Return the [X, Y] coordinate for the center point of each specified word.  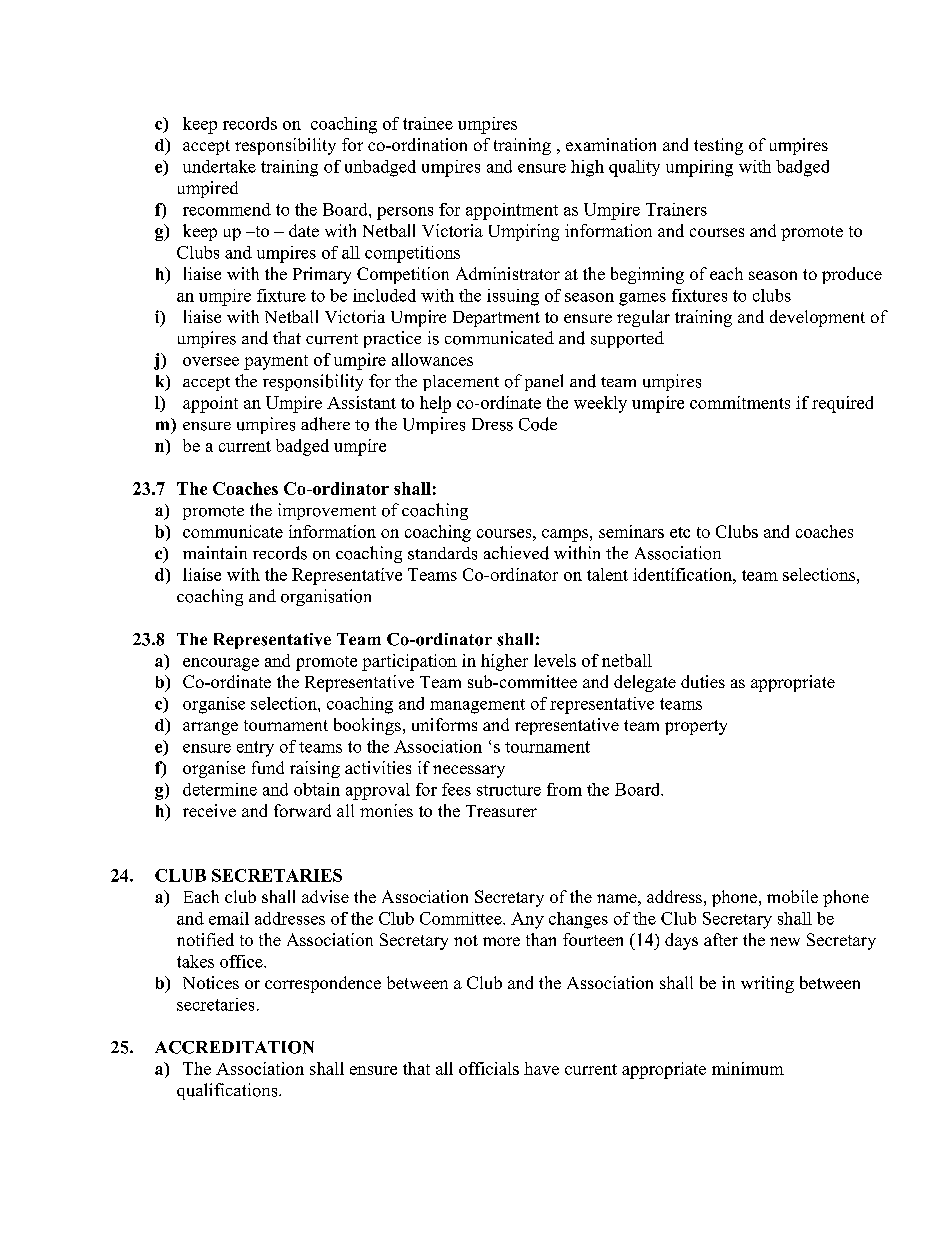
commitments [740, 402]
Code [538, 424]
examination [611, 144]
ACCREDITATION [234, 1047]
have [541, 1068]
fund [268, 767]
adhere [325, 424]
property [696, 727]
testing [718, 146]
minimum [748, 1068]
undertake [219, 166]
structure [509, 790]
